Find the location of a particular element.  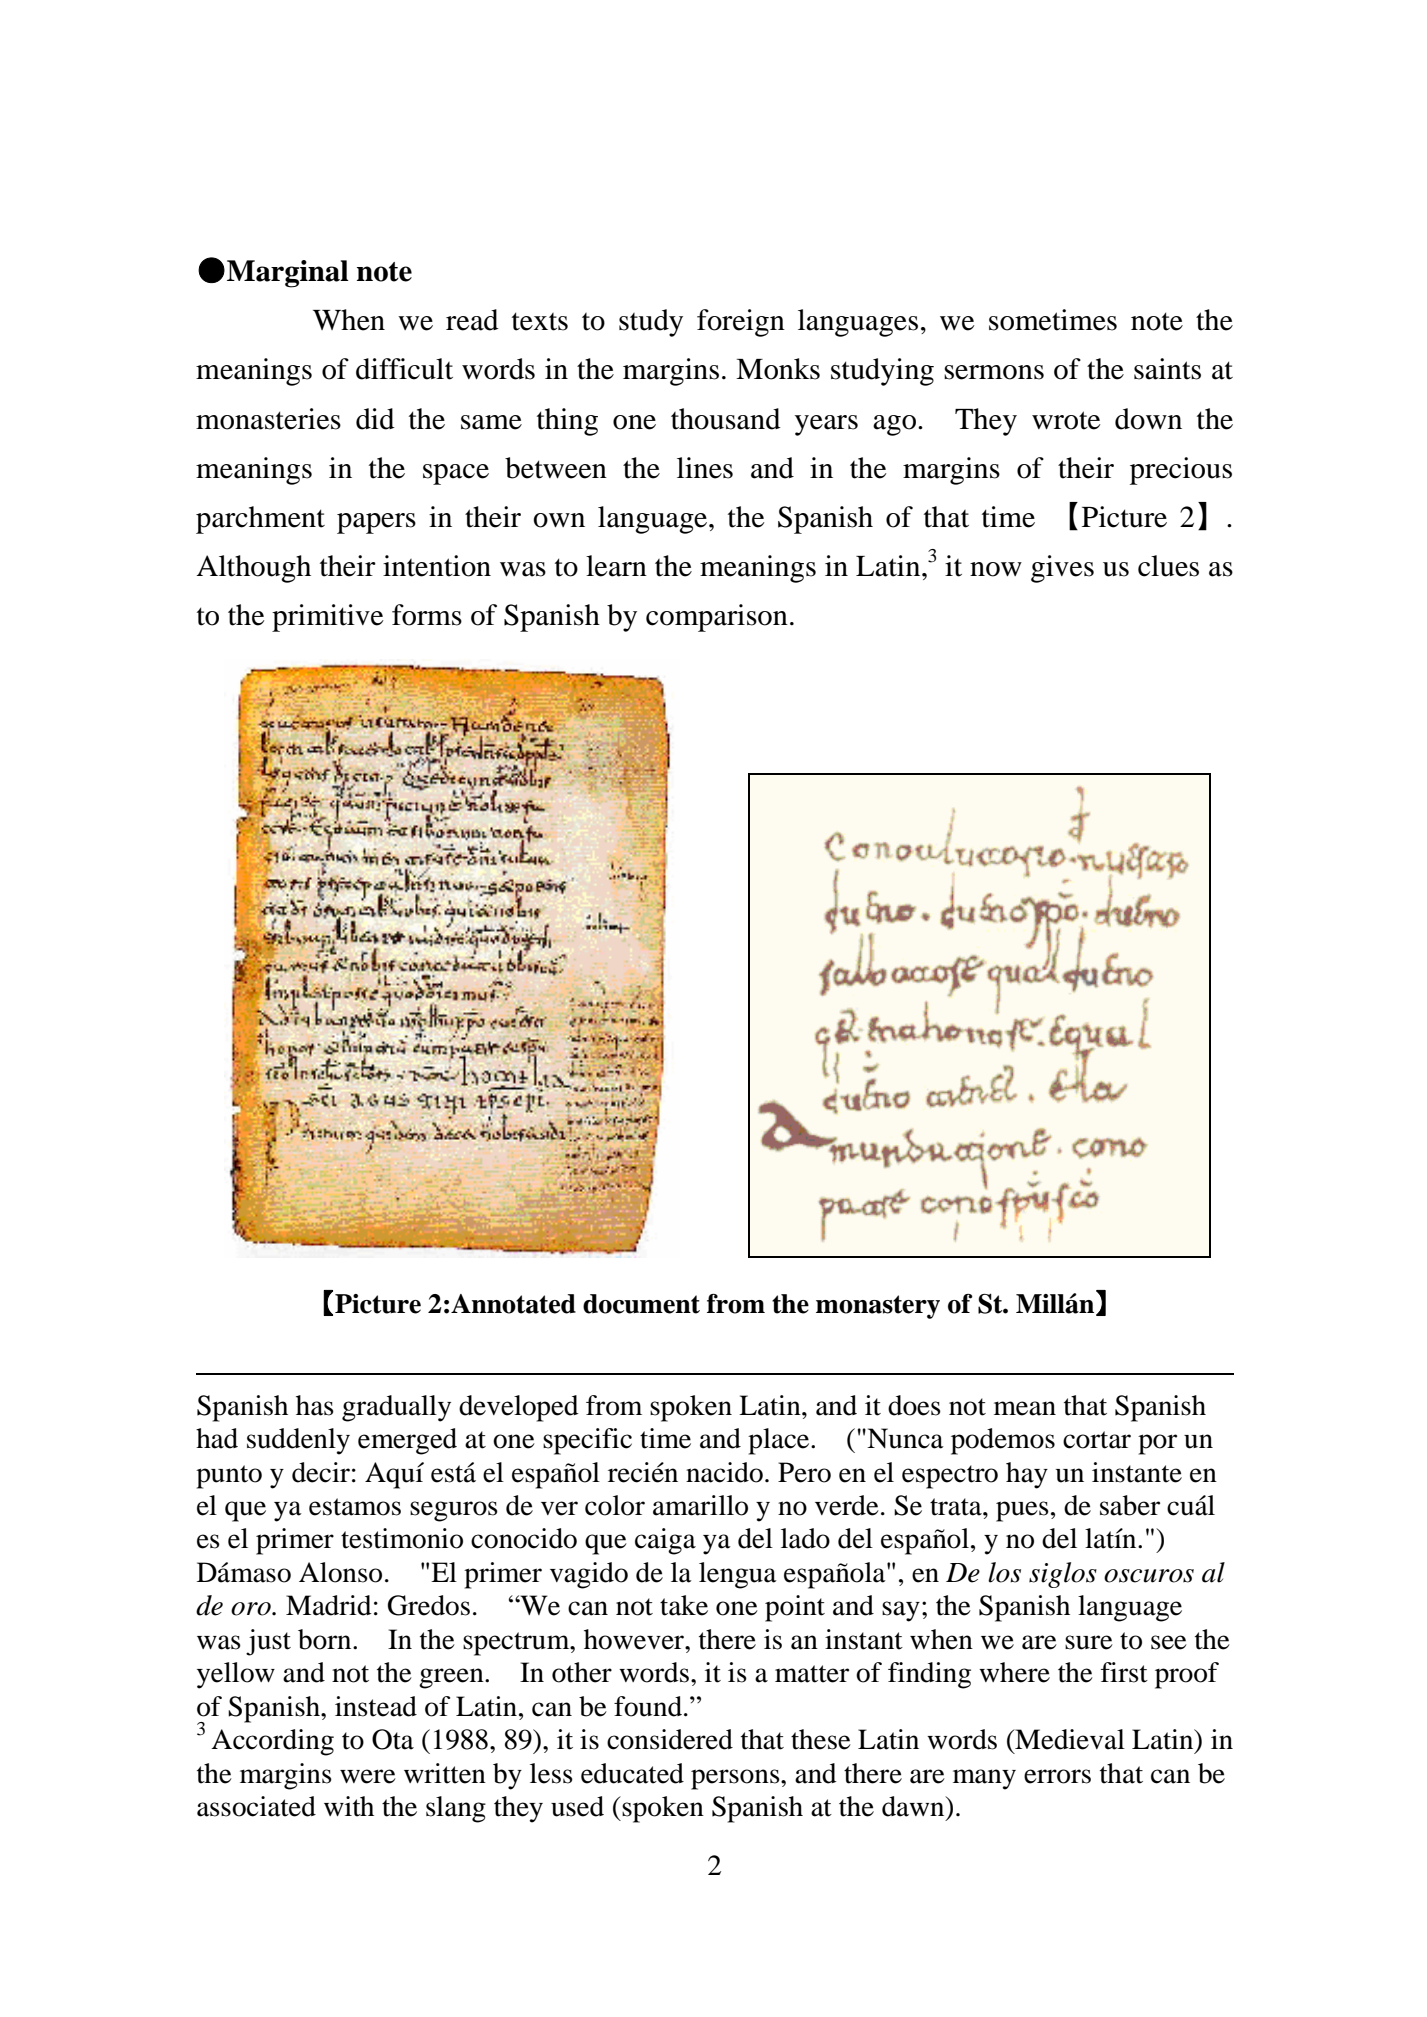

primitive is located at coordinates (327, 618).
